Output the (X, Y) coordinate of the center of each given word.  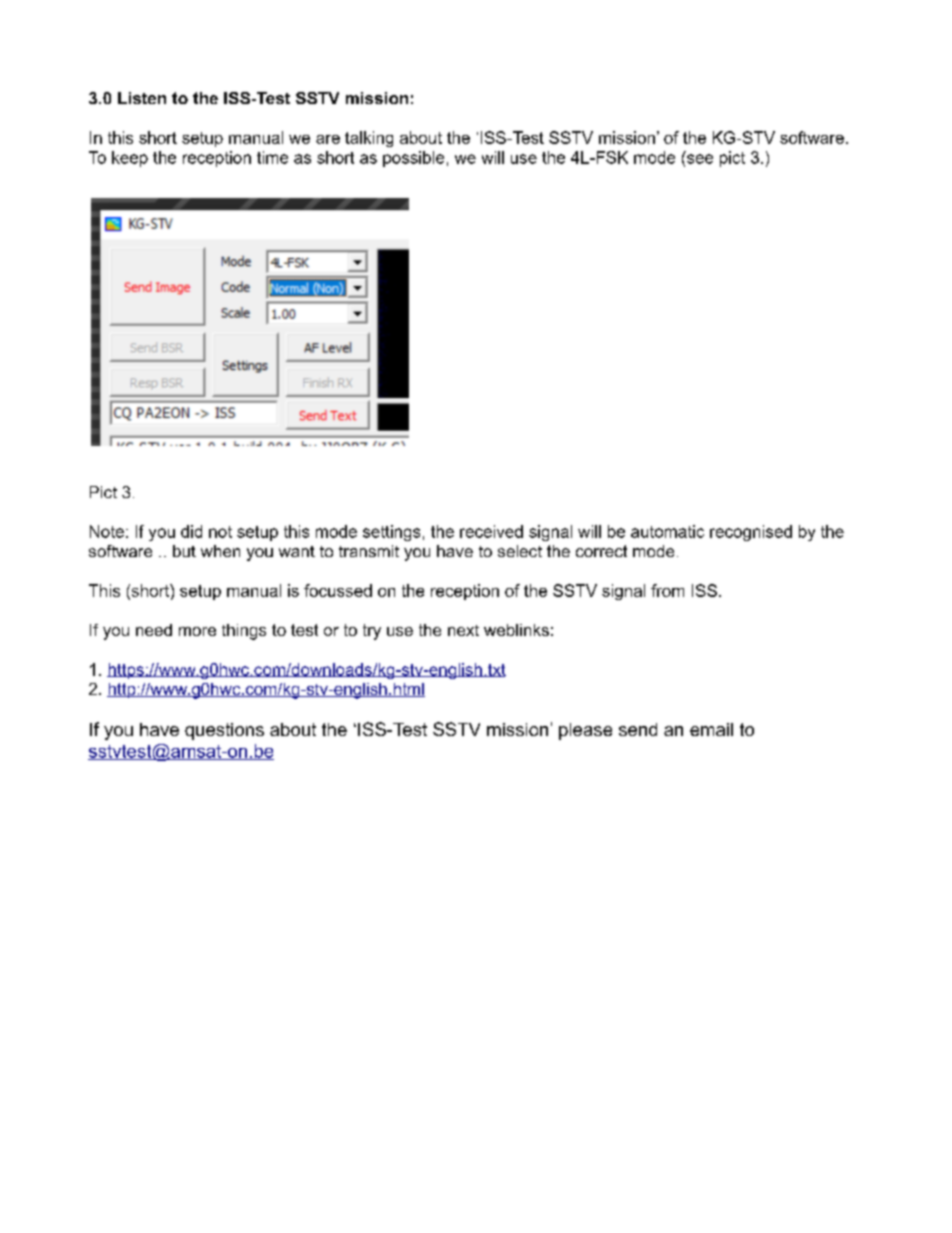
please (585, 731)
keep (130, 159)
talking (369, 139)
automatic (667, 531)
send (638, 729)
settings (391, 533)
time (272, 157)
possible (413, 159)
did (191, 531)
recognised (751, 533)
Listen (142, 98)
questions (224, 731)
